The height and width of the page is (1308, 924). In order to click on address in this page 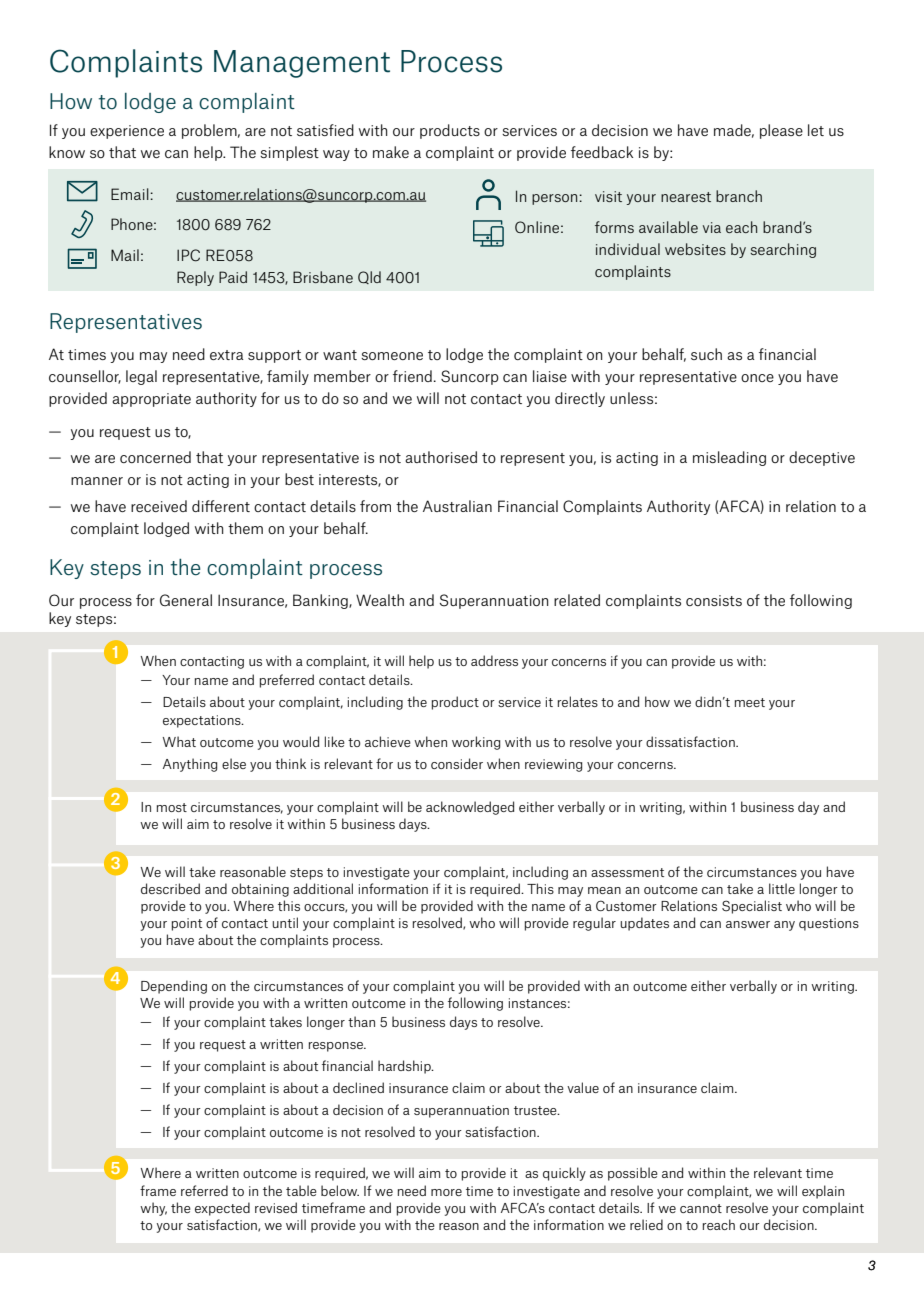, I will do `click(494, 660)`.
